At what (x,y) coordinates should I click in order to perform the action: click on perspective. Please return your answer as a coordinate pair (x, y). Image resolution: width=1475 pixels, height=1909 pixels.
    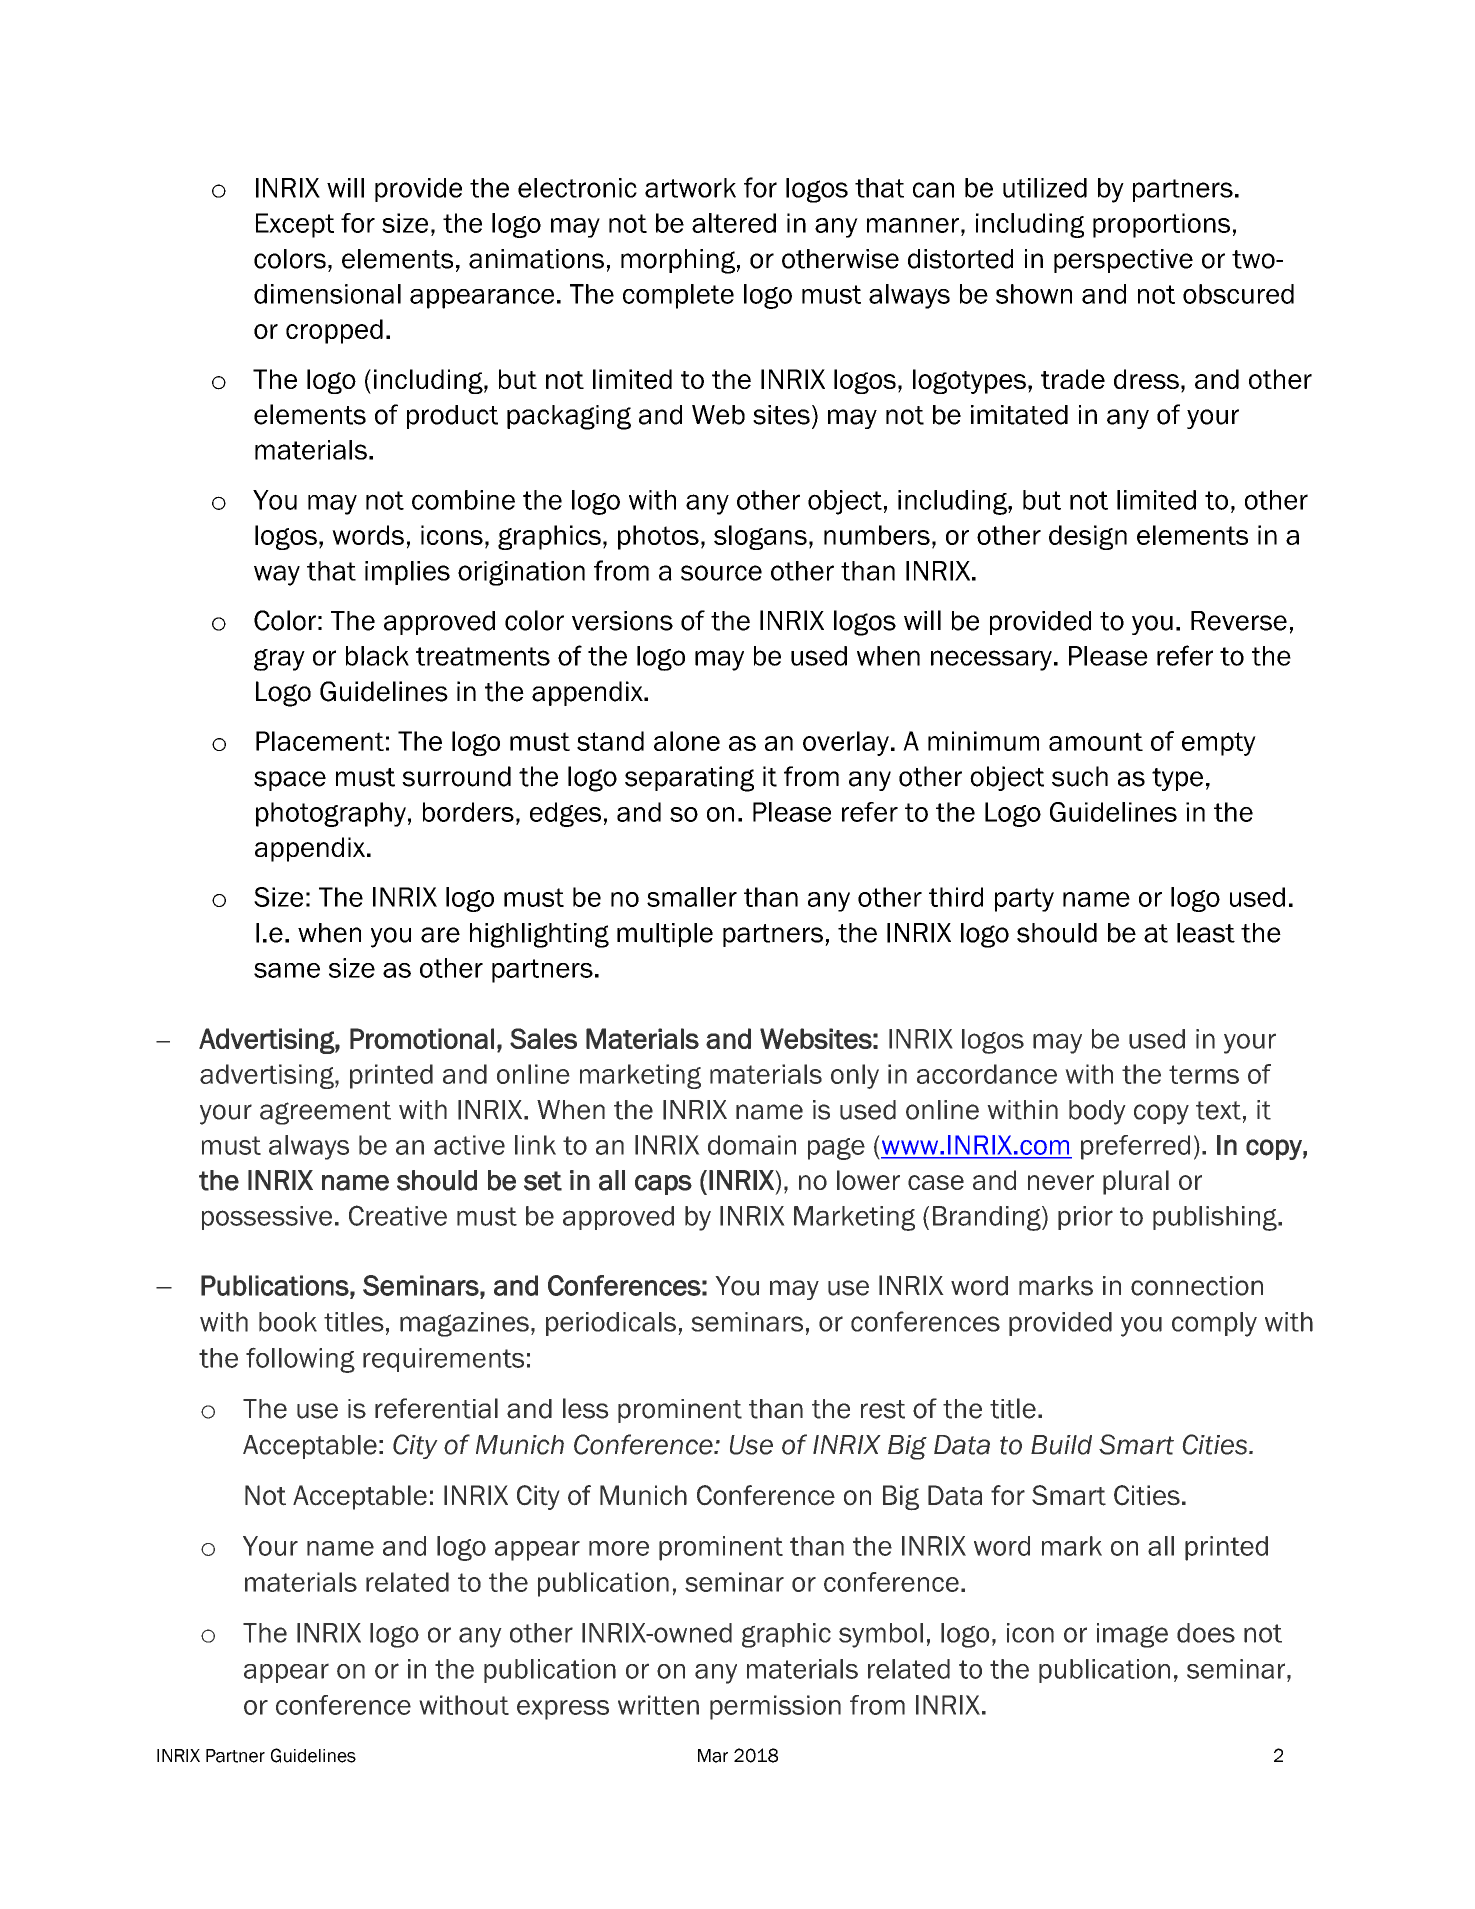
    Looking at the image, I should click on (1123, 261).
